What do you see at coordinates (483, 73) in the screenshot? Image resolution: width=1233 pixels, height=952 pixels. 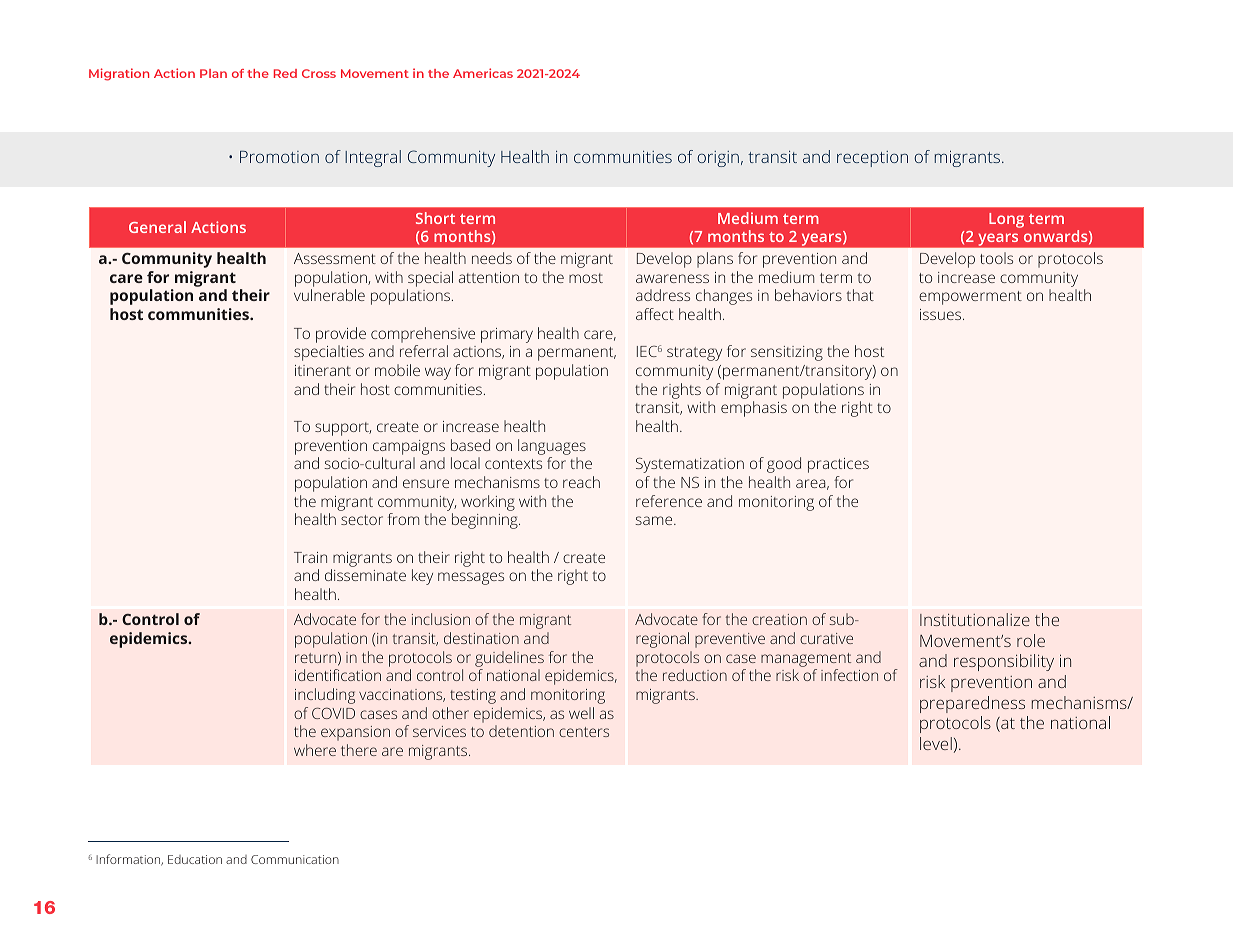 I see `Americas` at bounding box center [483, 73].
